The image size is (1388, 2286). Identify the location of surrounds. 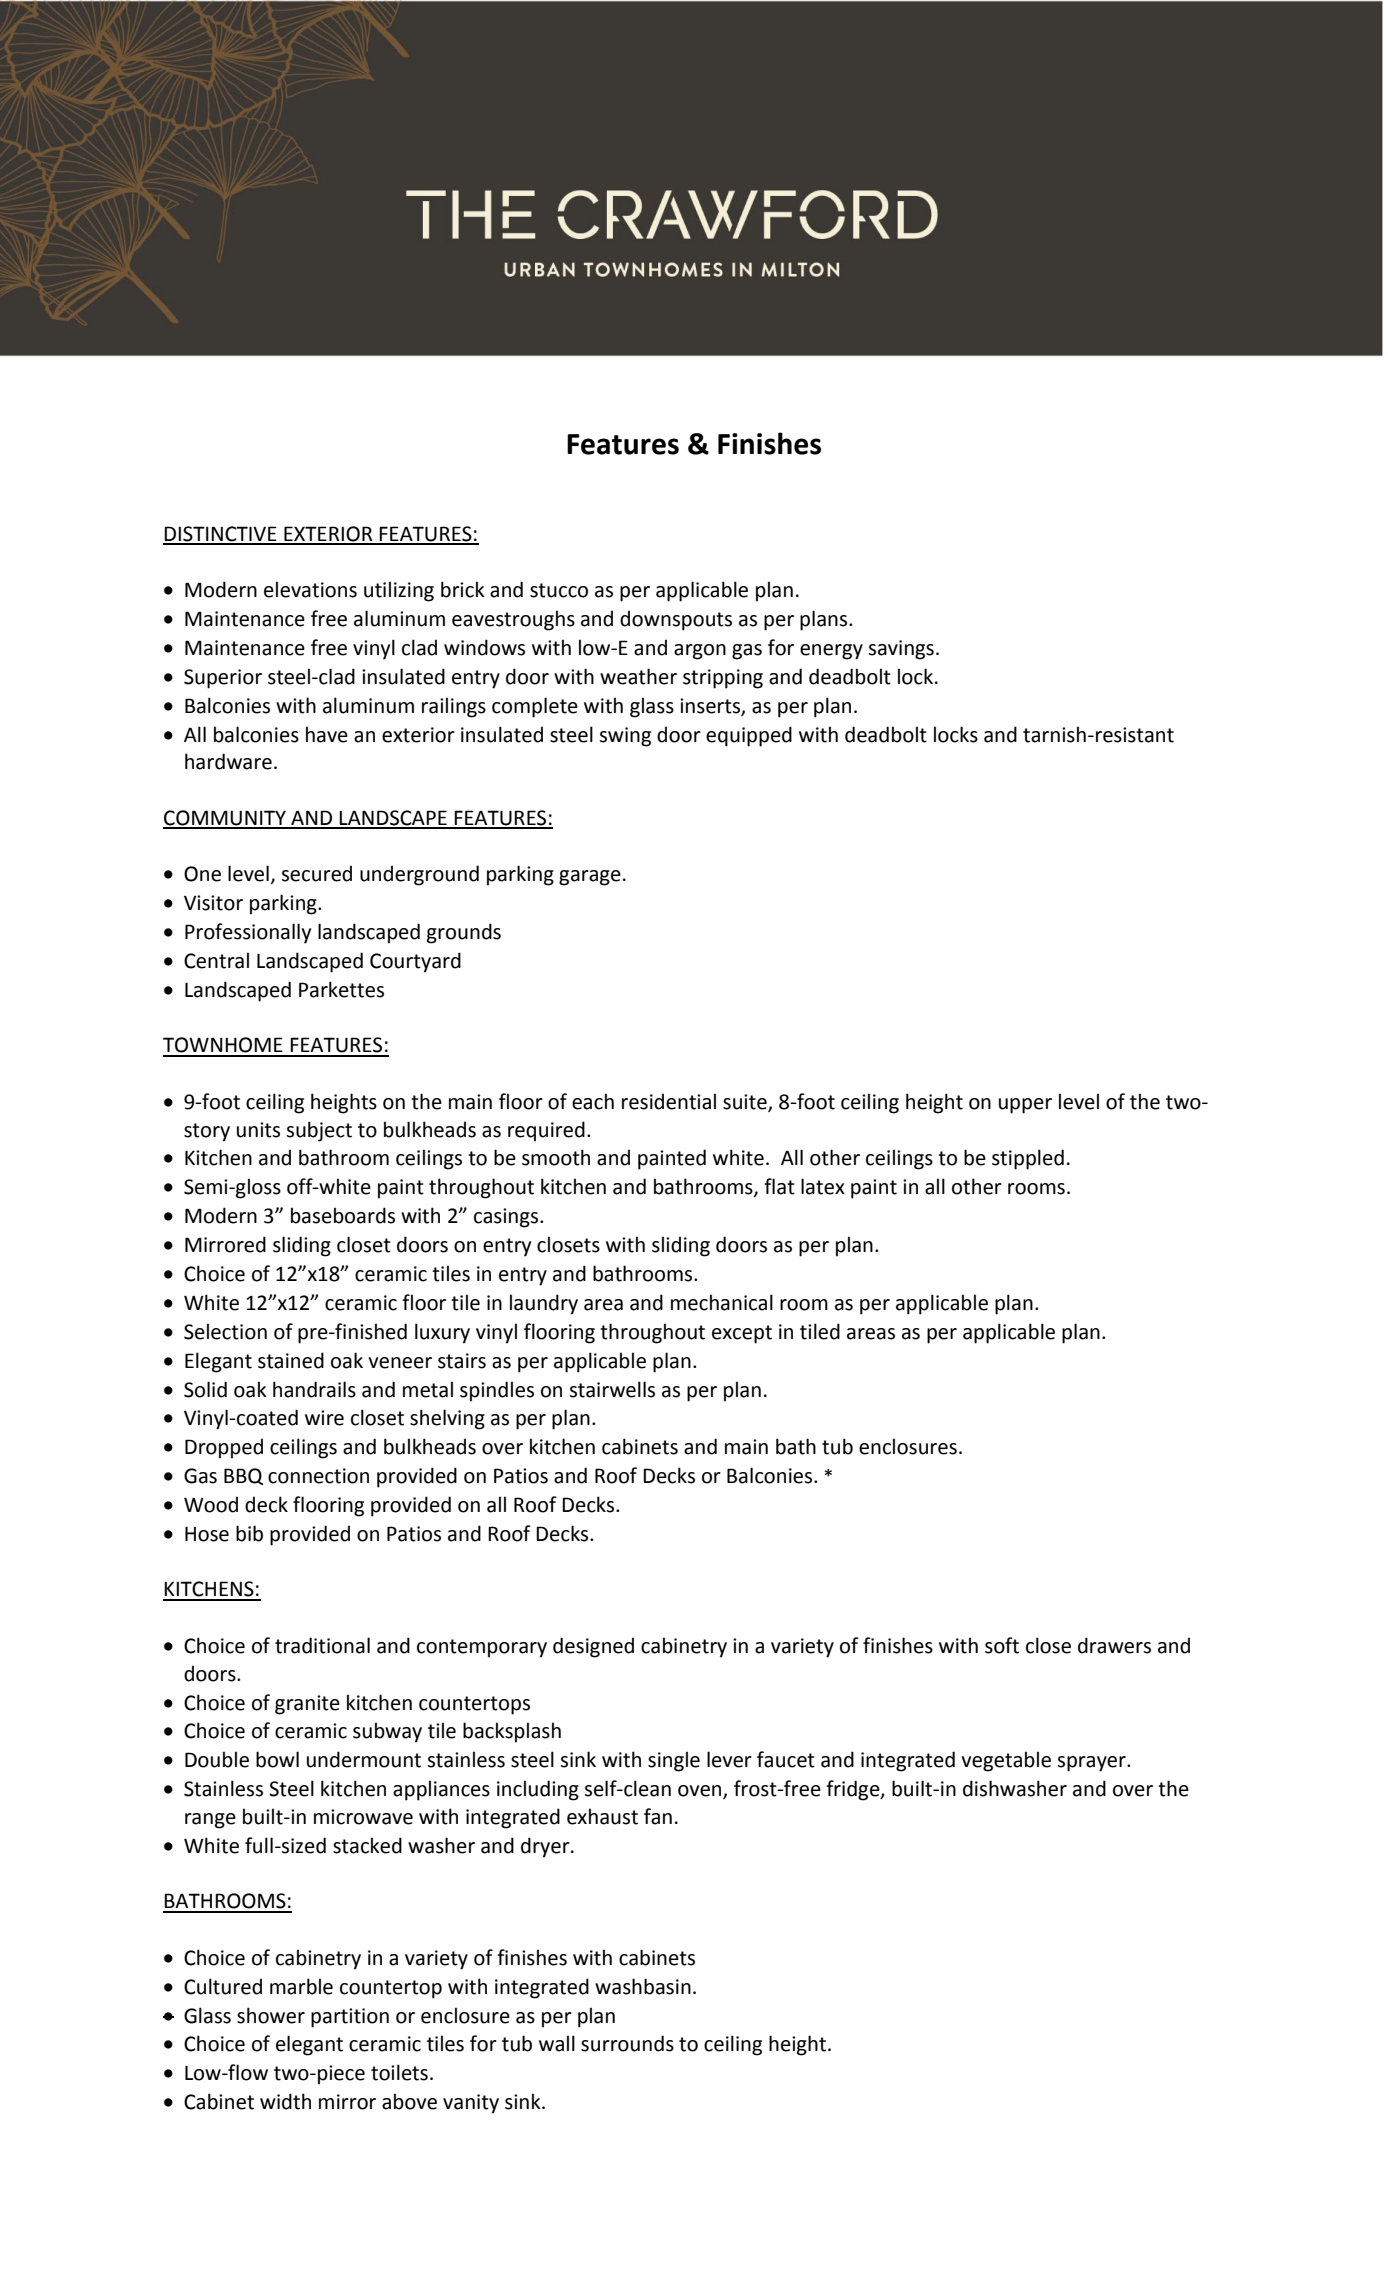
(627, 2043).
